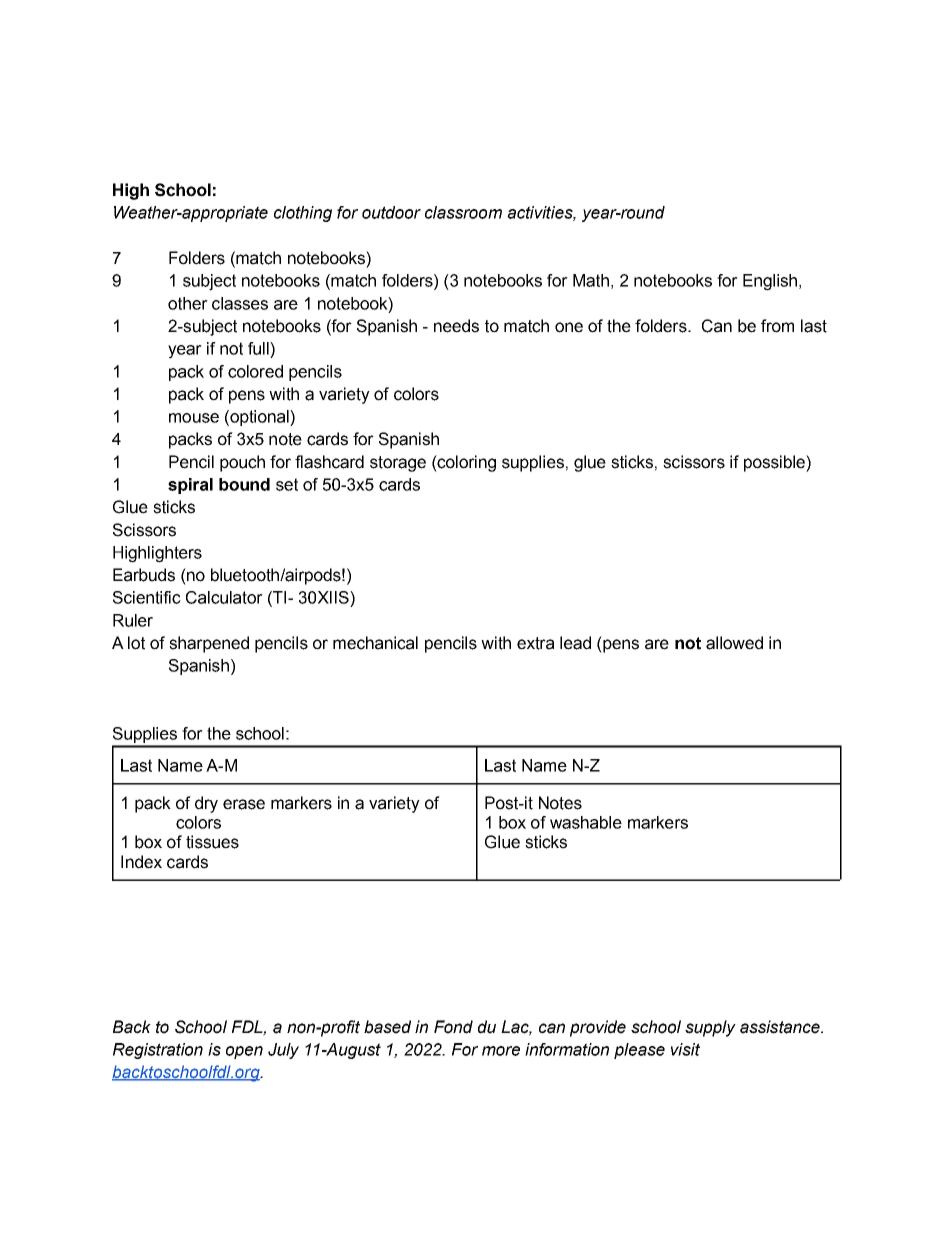 This image has height=1233, width=952. I want to click on possible, so click(775, 463).
